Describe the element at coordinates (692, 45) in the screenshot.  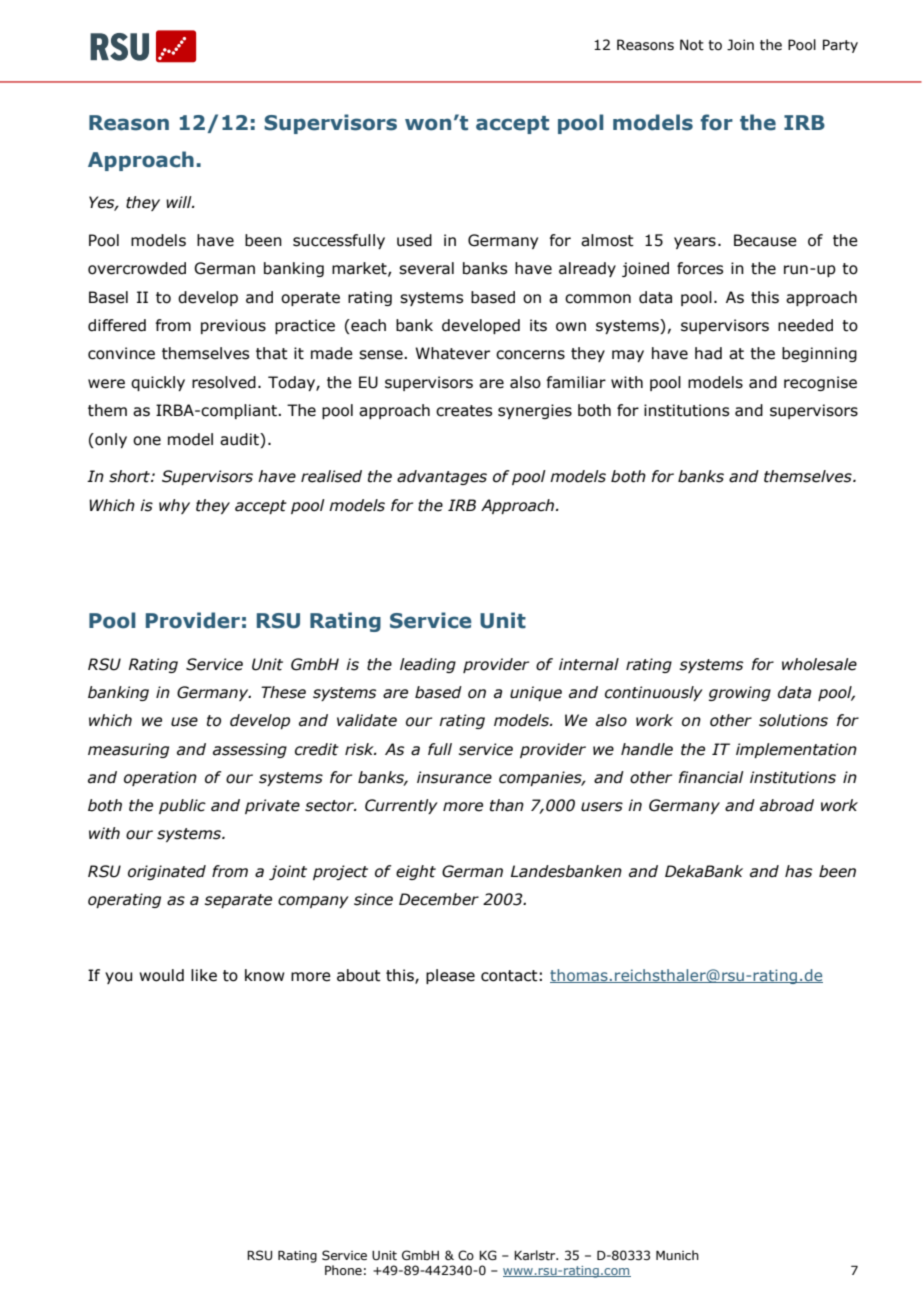
I see `Not` at that location.
